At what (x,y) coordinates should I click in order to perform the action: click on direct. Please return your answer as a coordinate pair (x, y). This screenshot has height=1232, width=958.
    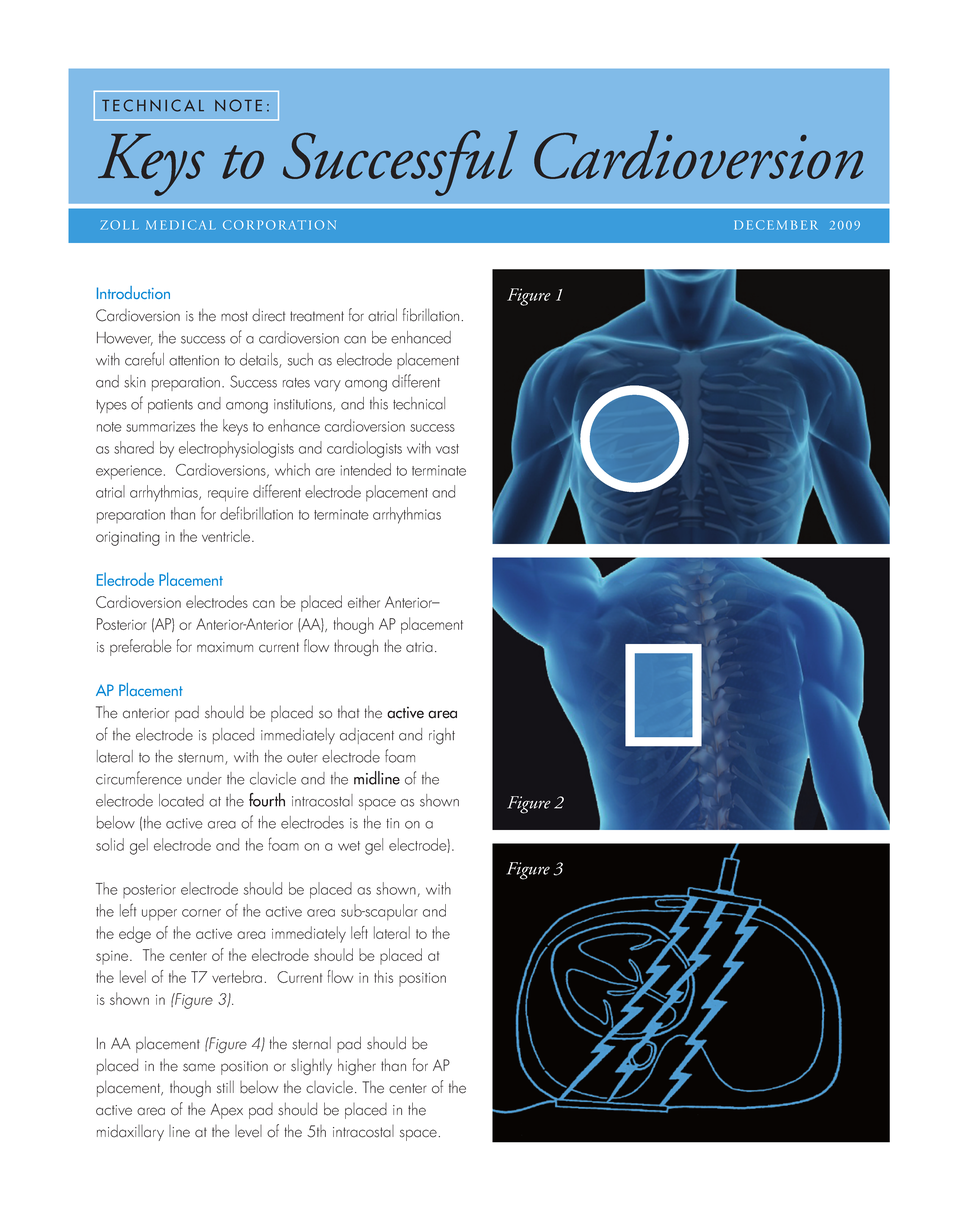
    Looking at the image, I should click on (269, 315).
